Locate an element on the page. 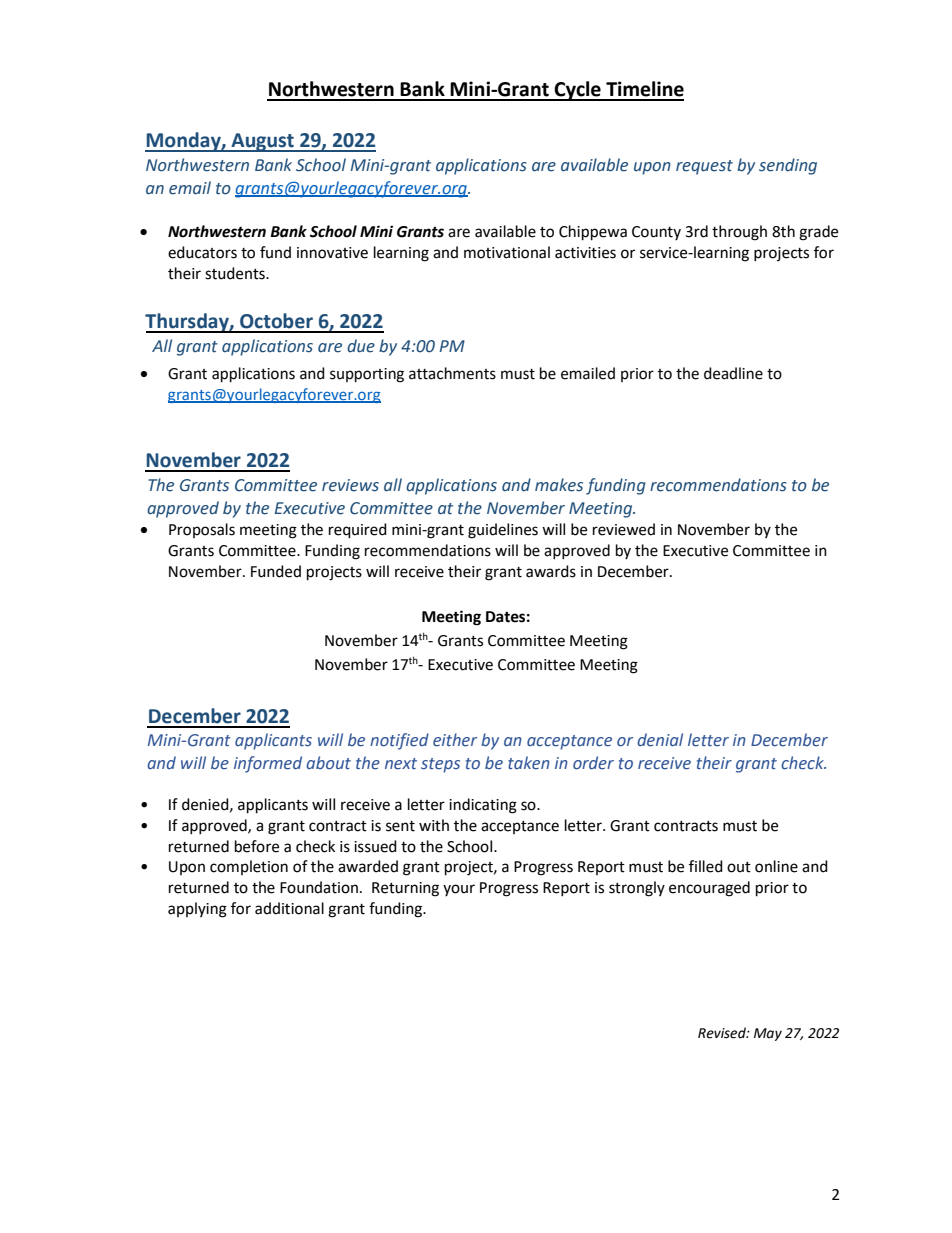  attachments is located at coordinates (452, 373).
